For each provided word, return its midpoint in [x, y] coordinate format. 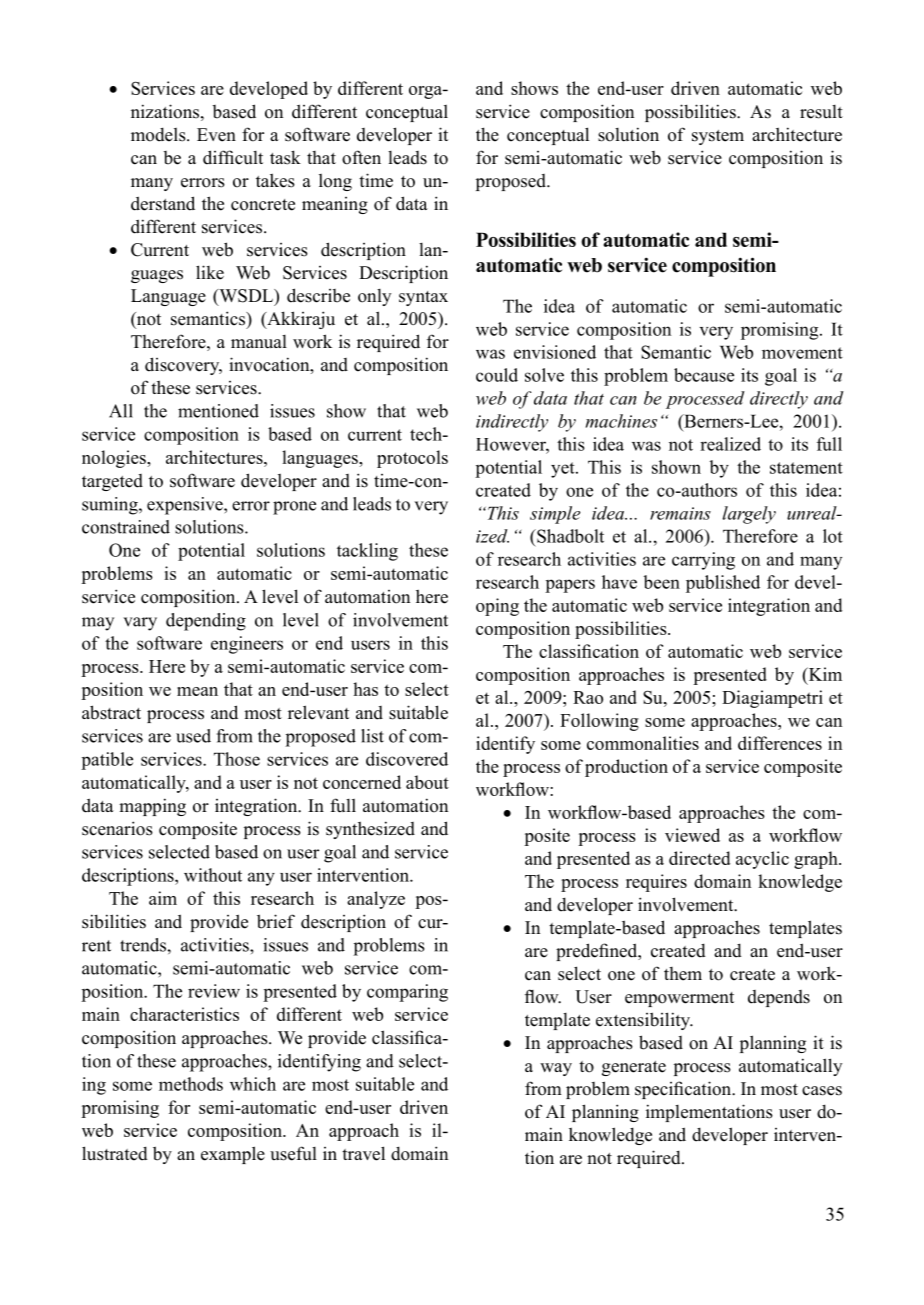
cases [822, 1091]
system [718, 137]
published [723, 584]
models [159, 134]
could [497, 375]
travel [363, 1153]
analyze [376, 900]
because [704, 375]
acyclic [762, 860]
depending [206, 622]
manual [259, 342]
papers [570, 586]
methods [191, 1084]
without [213, 875]
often [361, 157]
